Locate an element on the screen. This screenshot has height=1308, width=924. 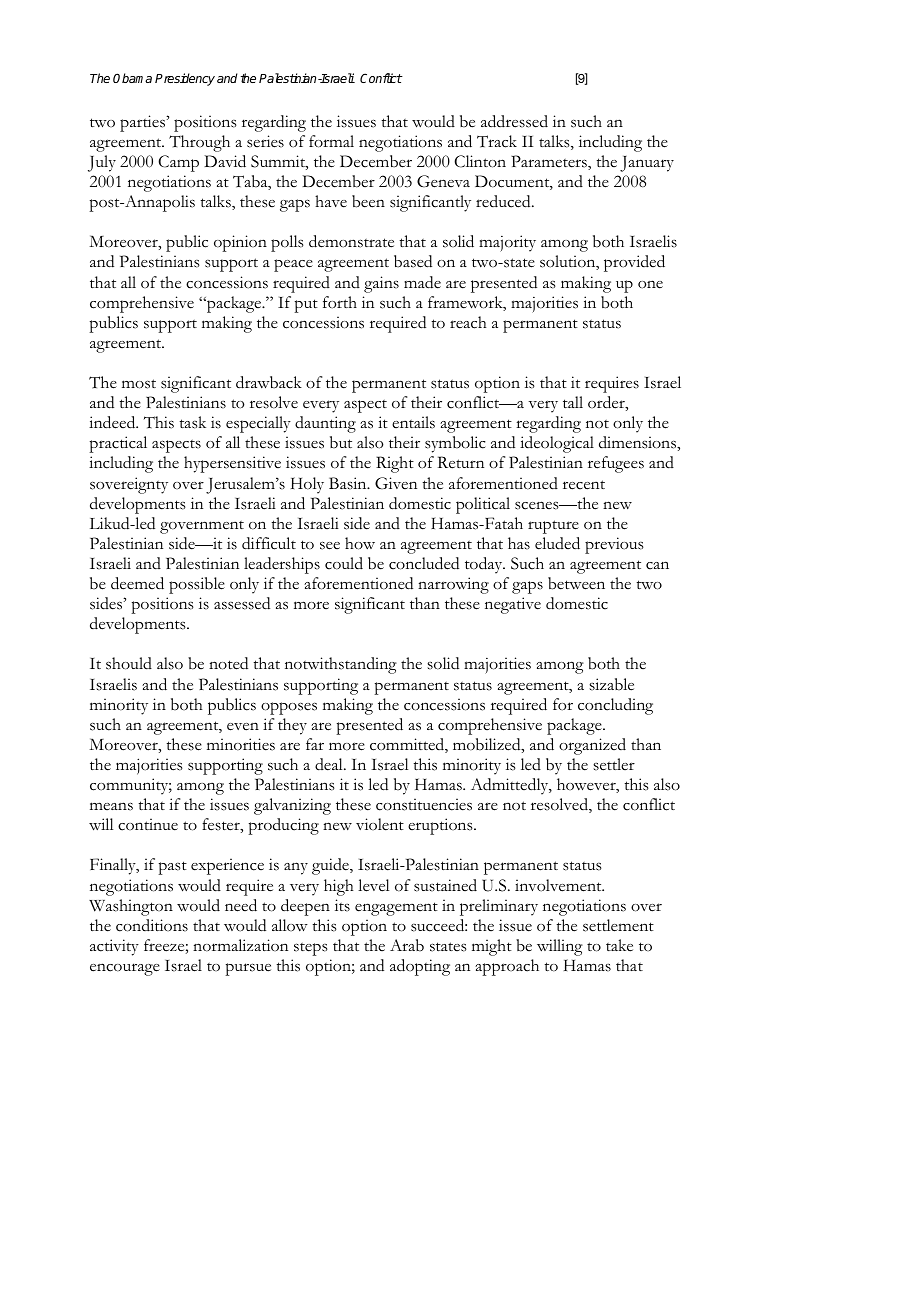
conditions is located at coordinates (152, 925).
